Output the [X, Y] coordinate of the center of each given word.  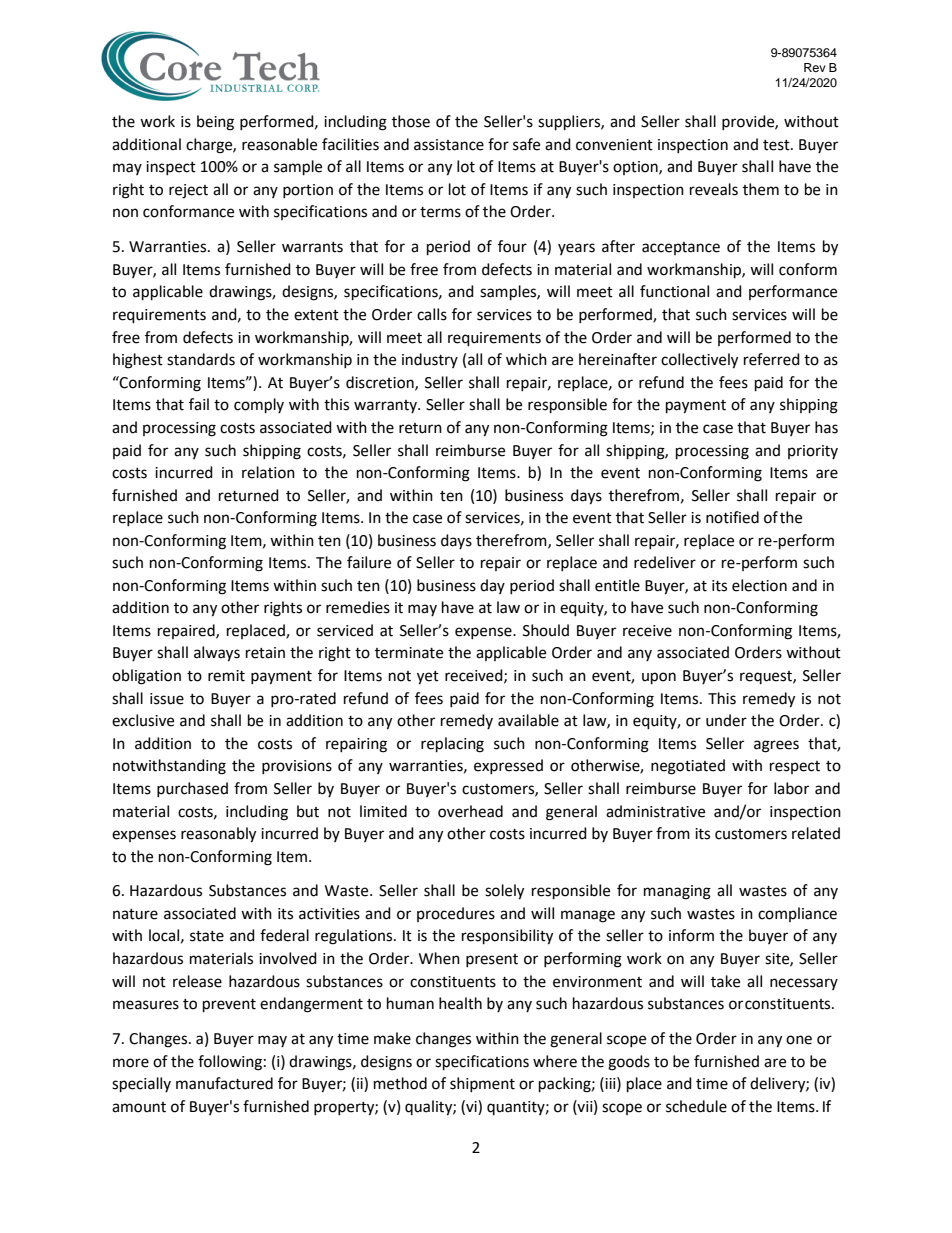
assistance [449, 145]
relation [268, 472]
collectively [699, 361]
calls [432, 314]
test [777, 145]
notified [732, 517]
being [215, 123]
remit [226, 676]
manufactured [224, 1083]
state [207, 936]
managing [677, 892]
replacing [452, 745]
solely [504, 892]
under [726, 720]
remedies [358, 607]
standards [201, 359]
